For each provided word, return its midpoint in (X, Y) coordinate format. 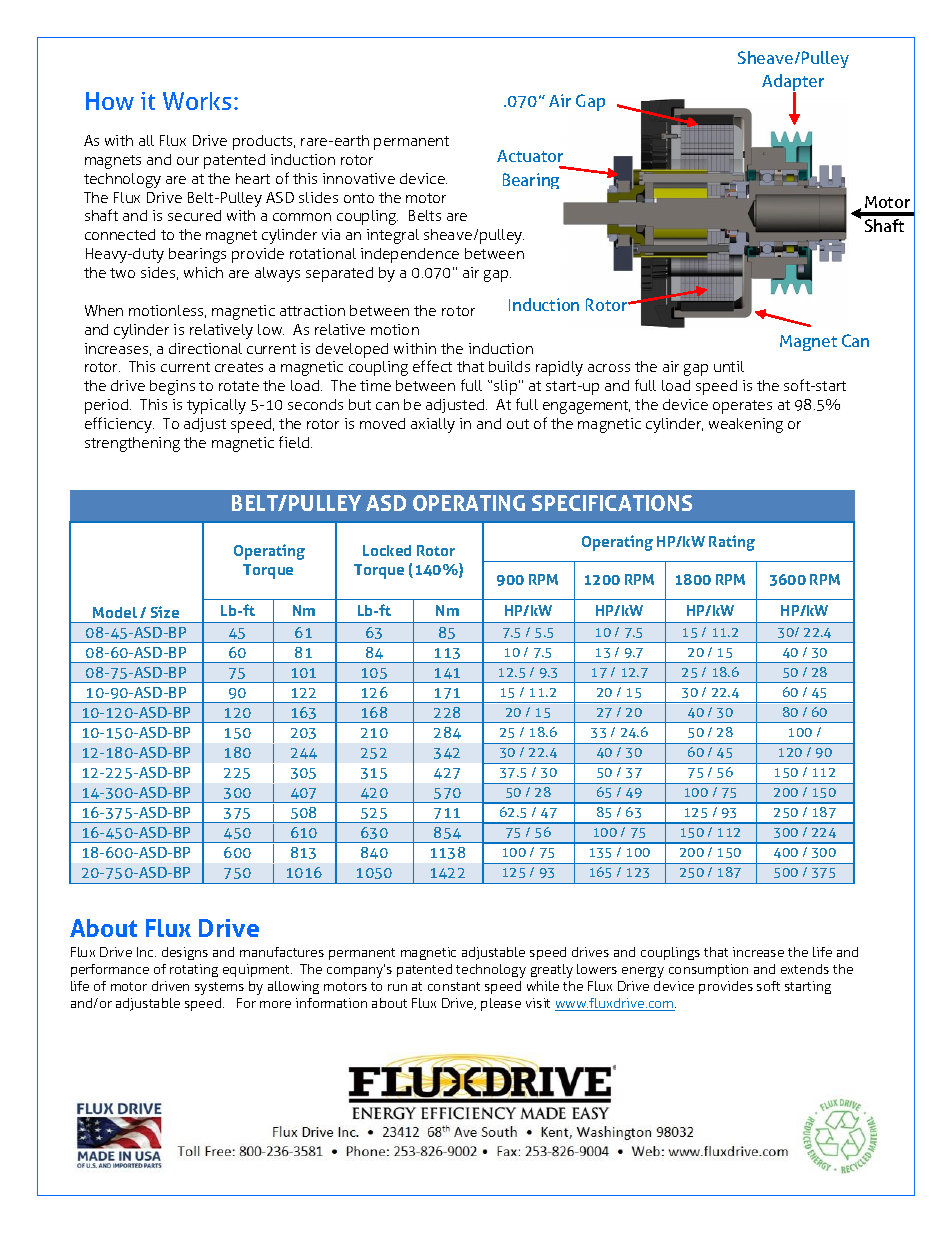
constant (454, 986)
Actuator (530, 156)
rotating (194, 970)
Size (165, 612)
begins (172, 387)
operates (742, 407)
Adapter (793, 84)
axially (433, 425)
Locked (387, 550)
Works (197, 101)
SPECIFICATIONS (612, 503)
